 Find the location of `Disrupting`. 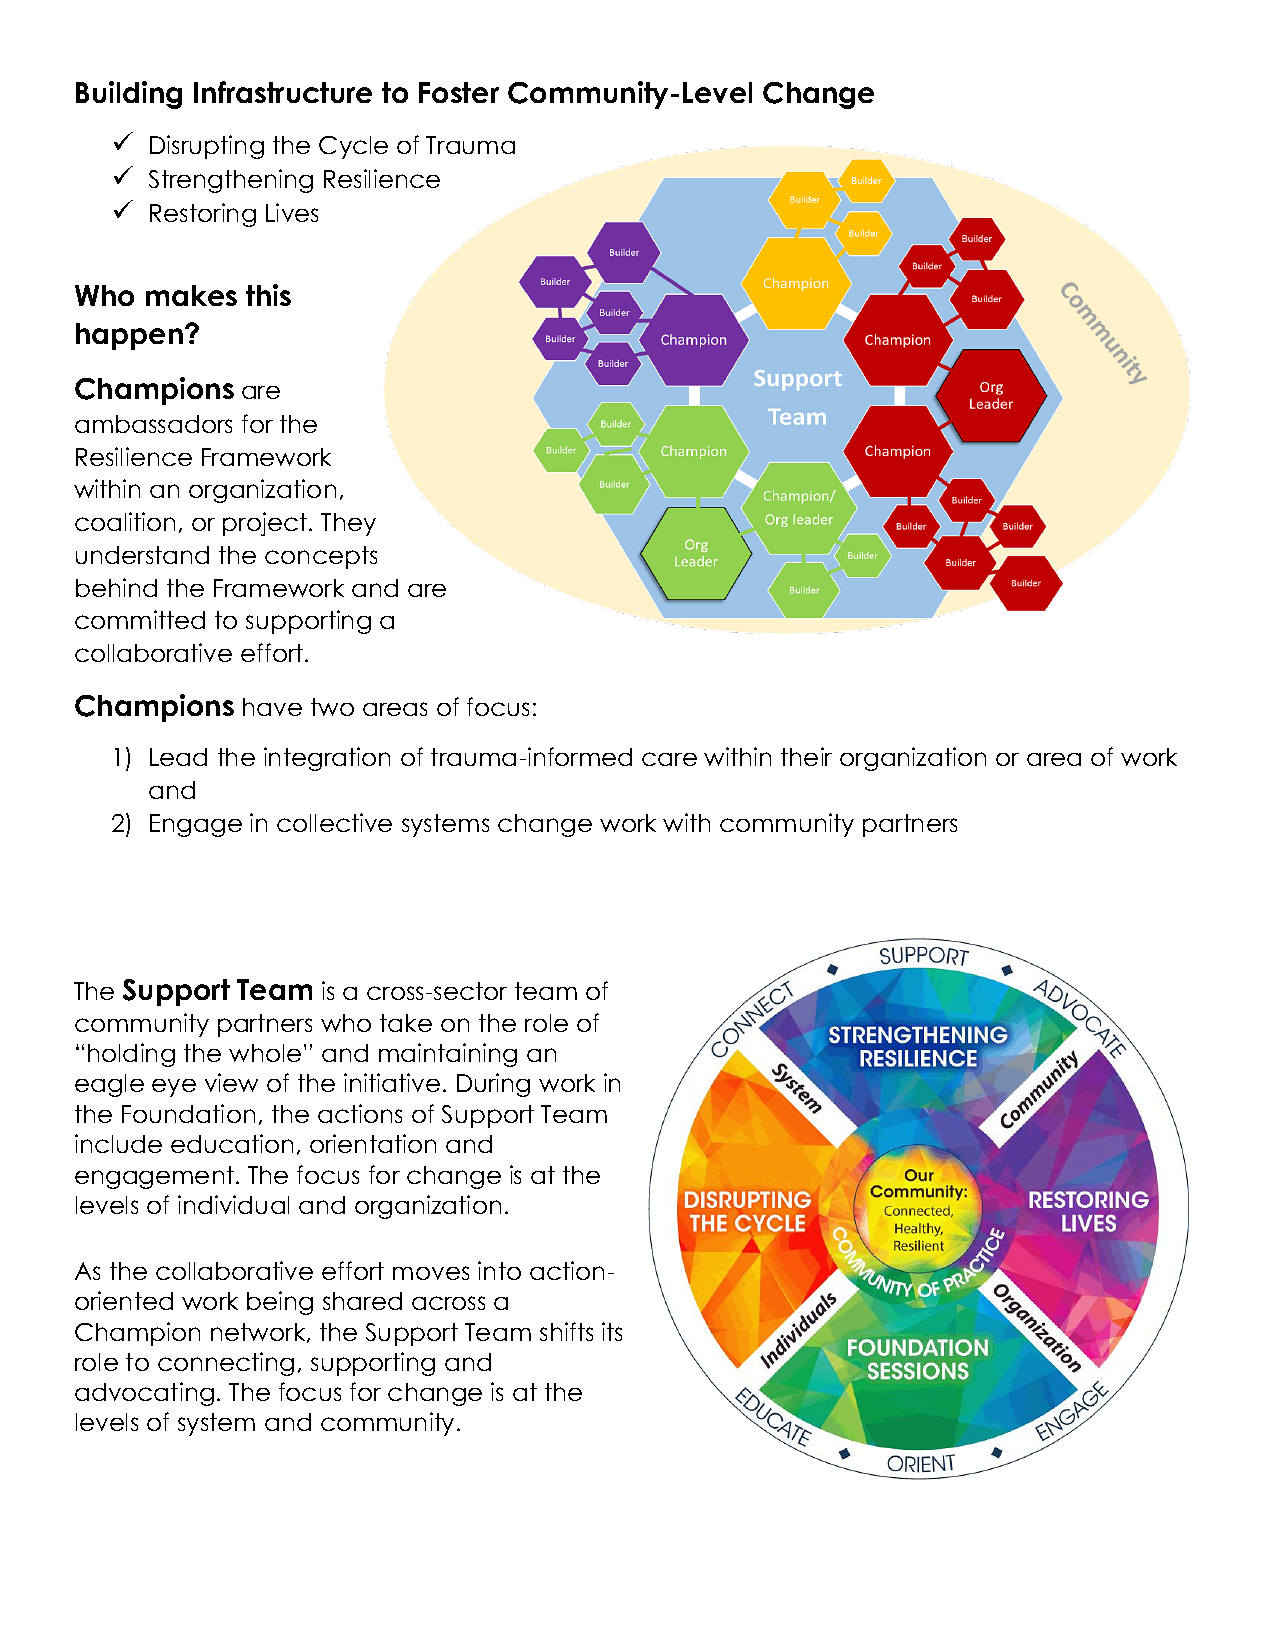

Disrupting is located at coordinates (207, 147).
